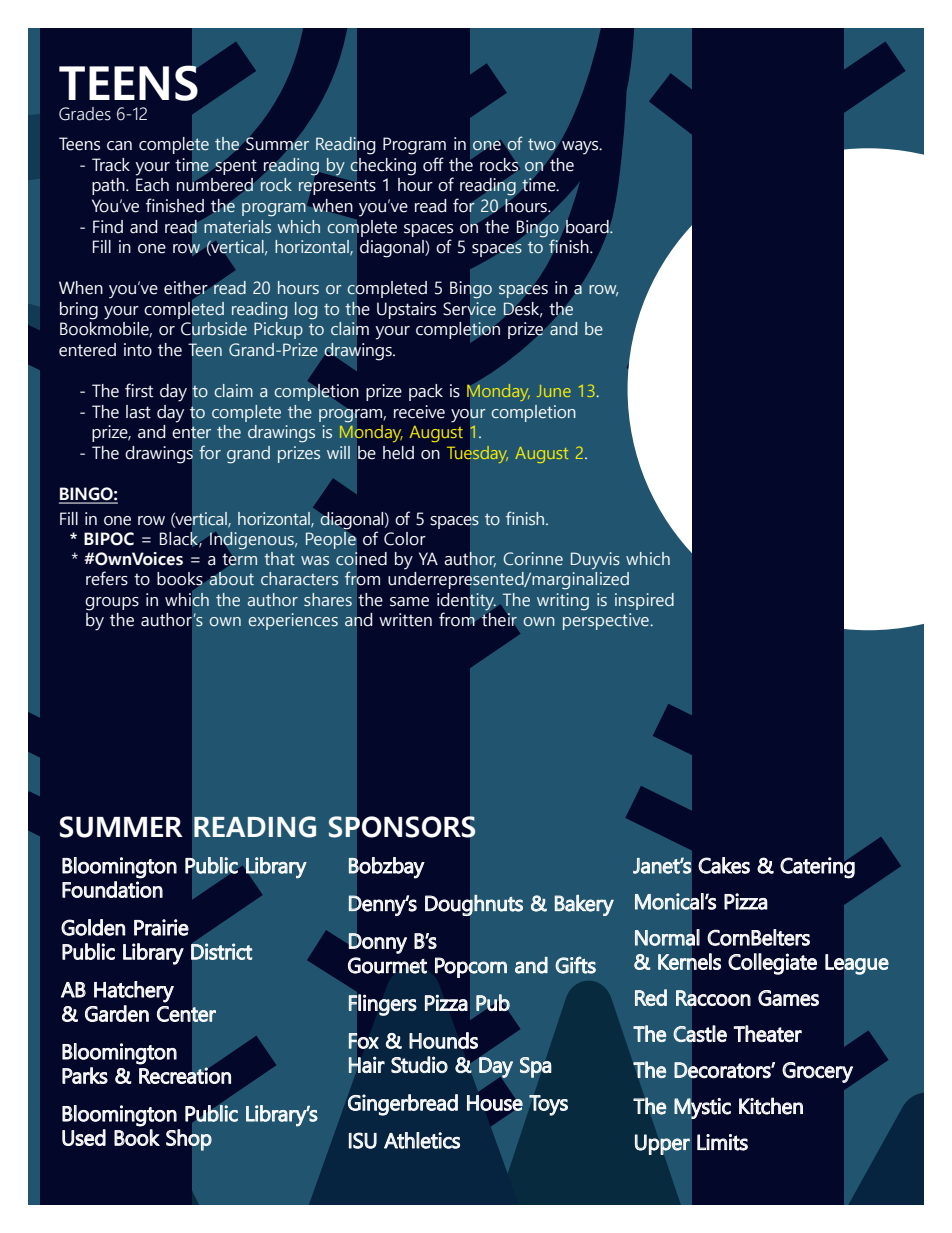  I want to click on off, so click(433, 164).
